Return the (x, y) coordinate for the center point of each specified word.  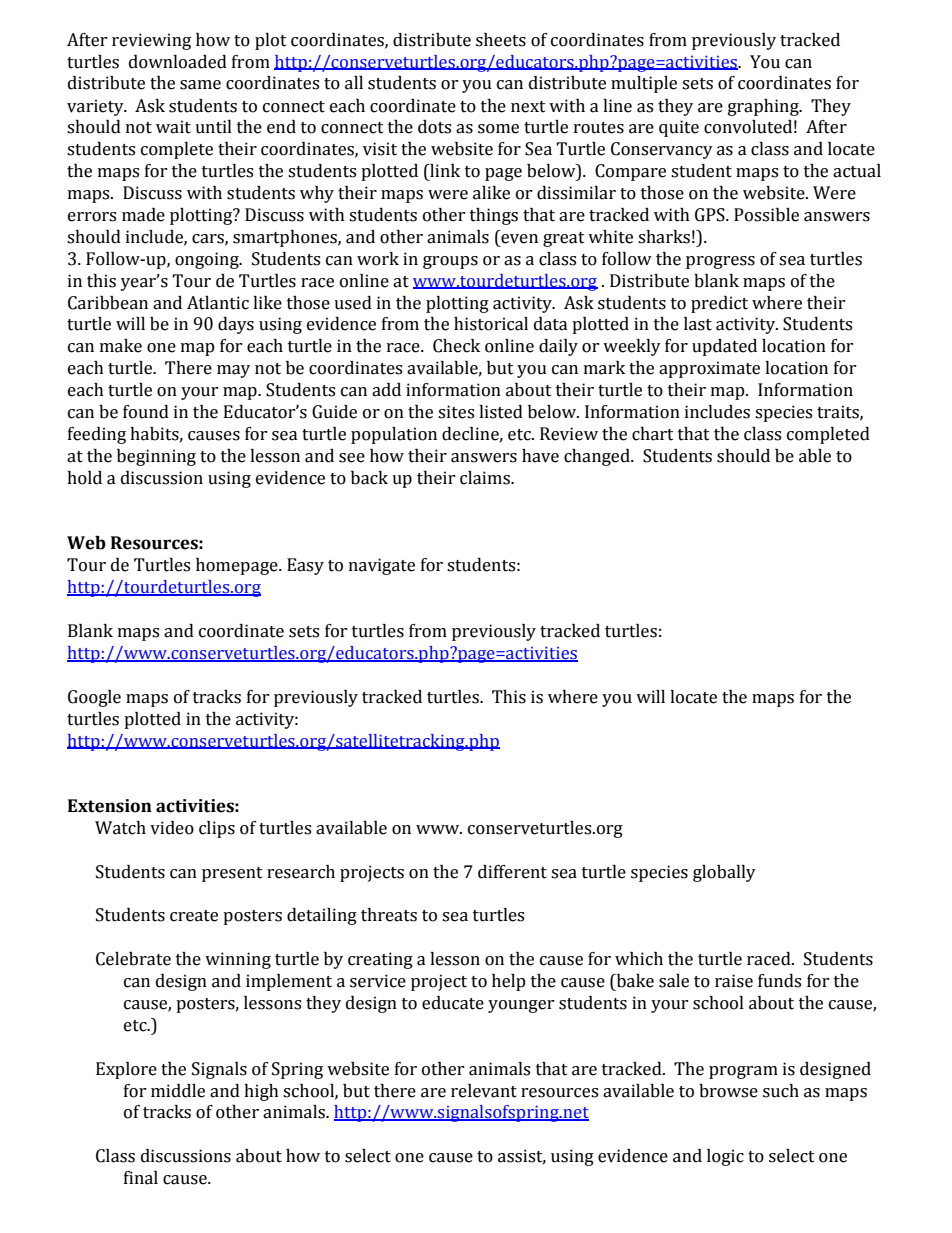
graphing (764, 107)
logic (725, 1157)
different (512, 872)
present (232, 874)
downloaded (178, 62)
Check (456, 346)
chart (653, 434)
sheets (501, 40)
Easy (305, 566)
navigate (382, 566)
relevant (484, 1091)
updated (724, 347)
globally (724, 873)
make (121, 346)
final (141, 1178)
